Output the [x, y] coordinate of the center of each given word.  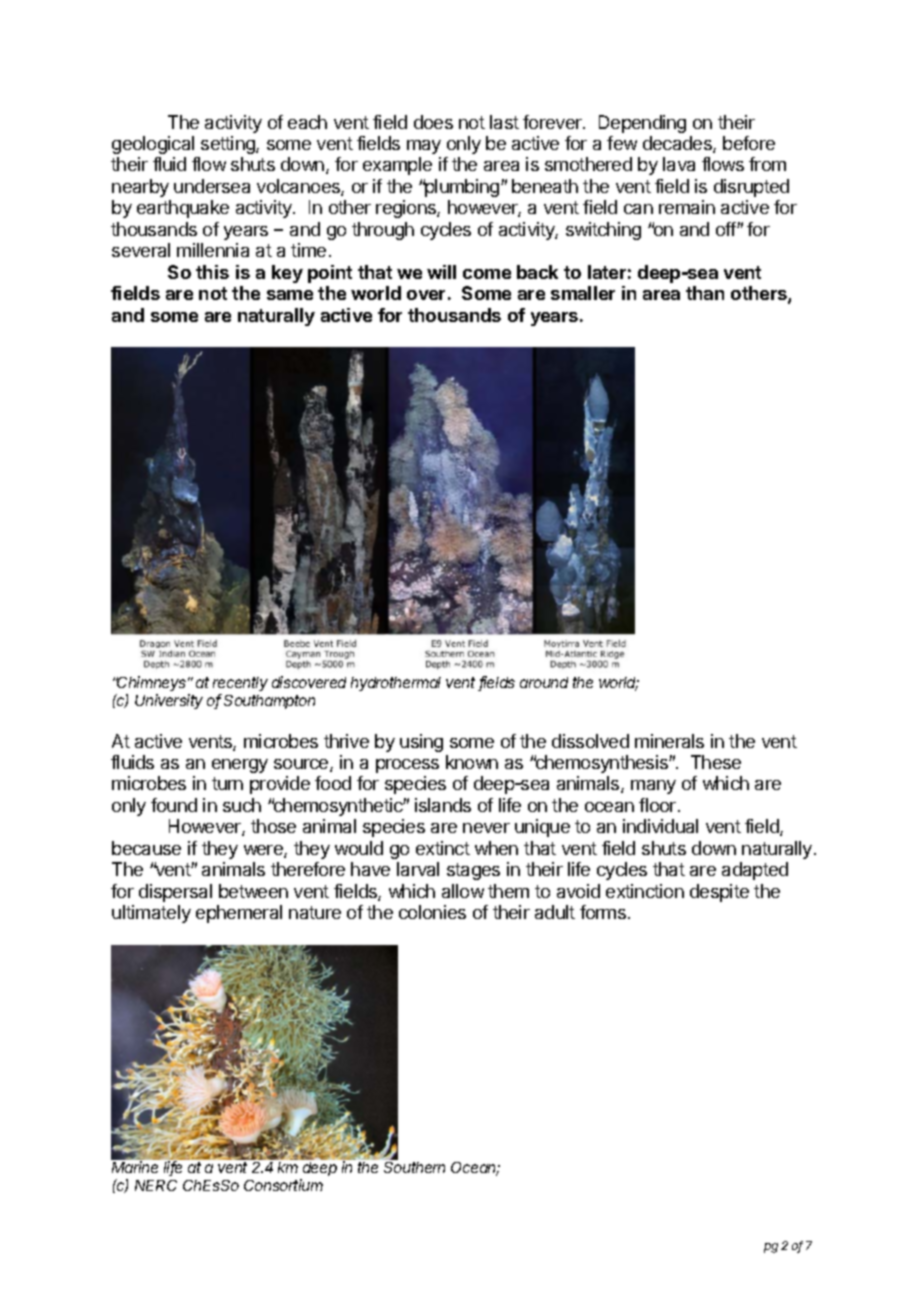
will [441, 272]
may [424, 147]
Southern [414, 1167]
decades [678, 144]
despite [719, 893]
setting [229, 145]
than [705, 293]
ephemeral [239, 914]
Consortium [283, 1185]
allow [463, 891]
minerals [669, 741]
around [544, 682]
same [290, 295]
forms [603, 912]
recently [240, 684]
